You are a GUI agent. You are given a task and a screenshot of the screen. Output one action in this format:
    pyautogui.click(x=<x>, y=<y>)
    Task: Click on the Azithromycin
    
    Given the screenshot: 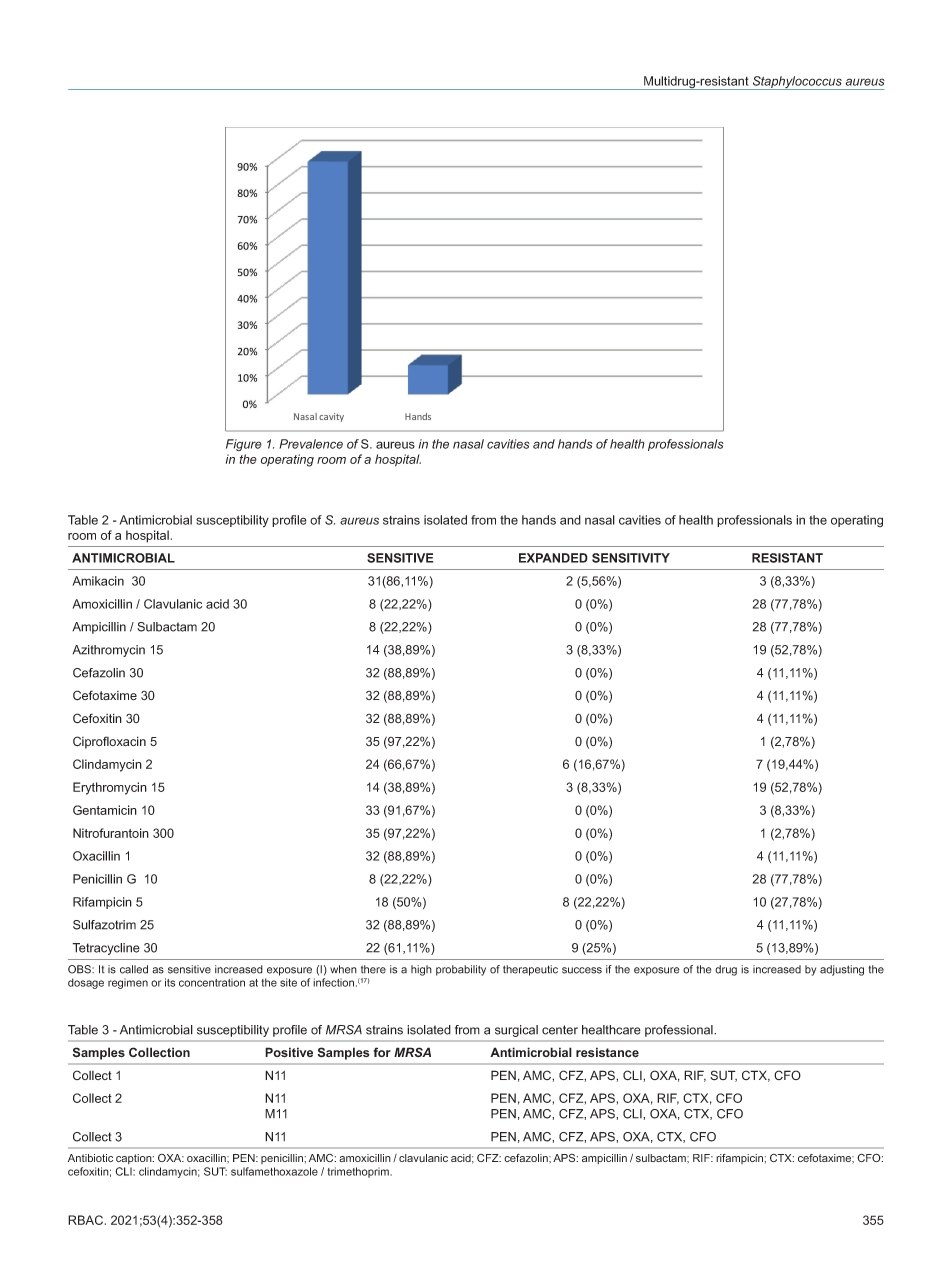 What is the action you would take?
    pyautogui.click(x=108, y=651)
